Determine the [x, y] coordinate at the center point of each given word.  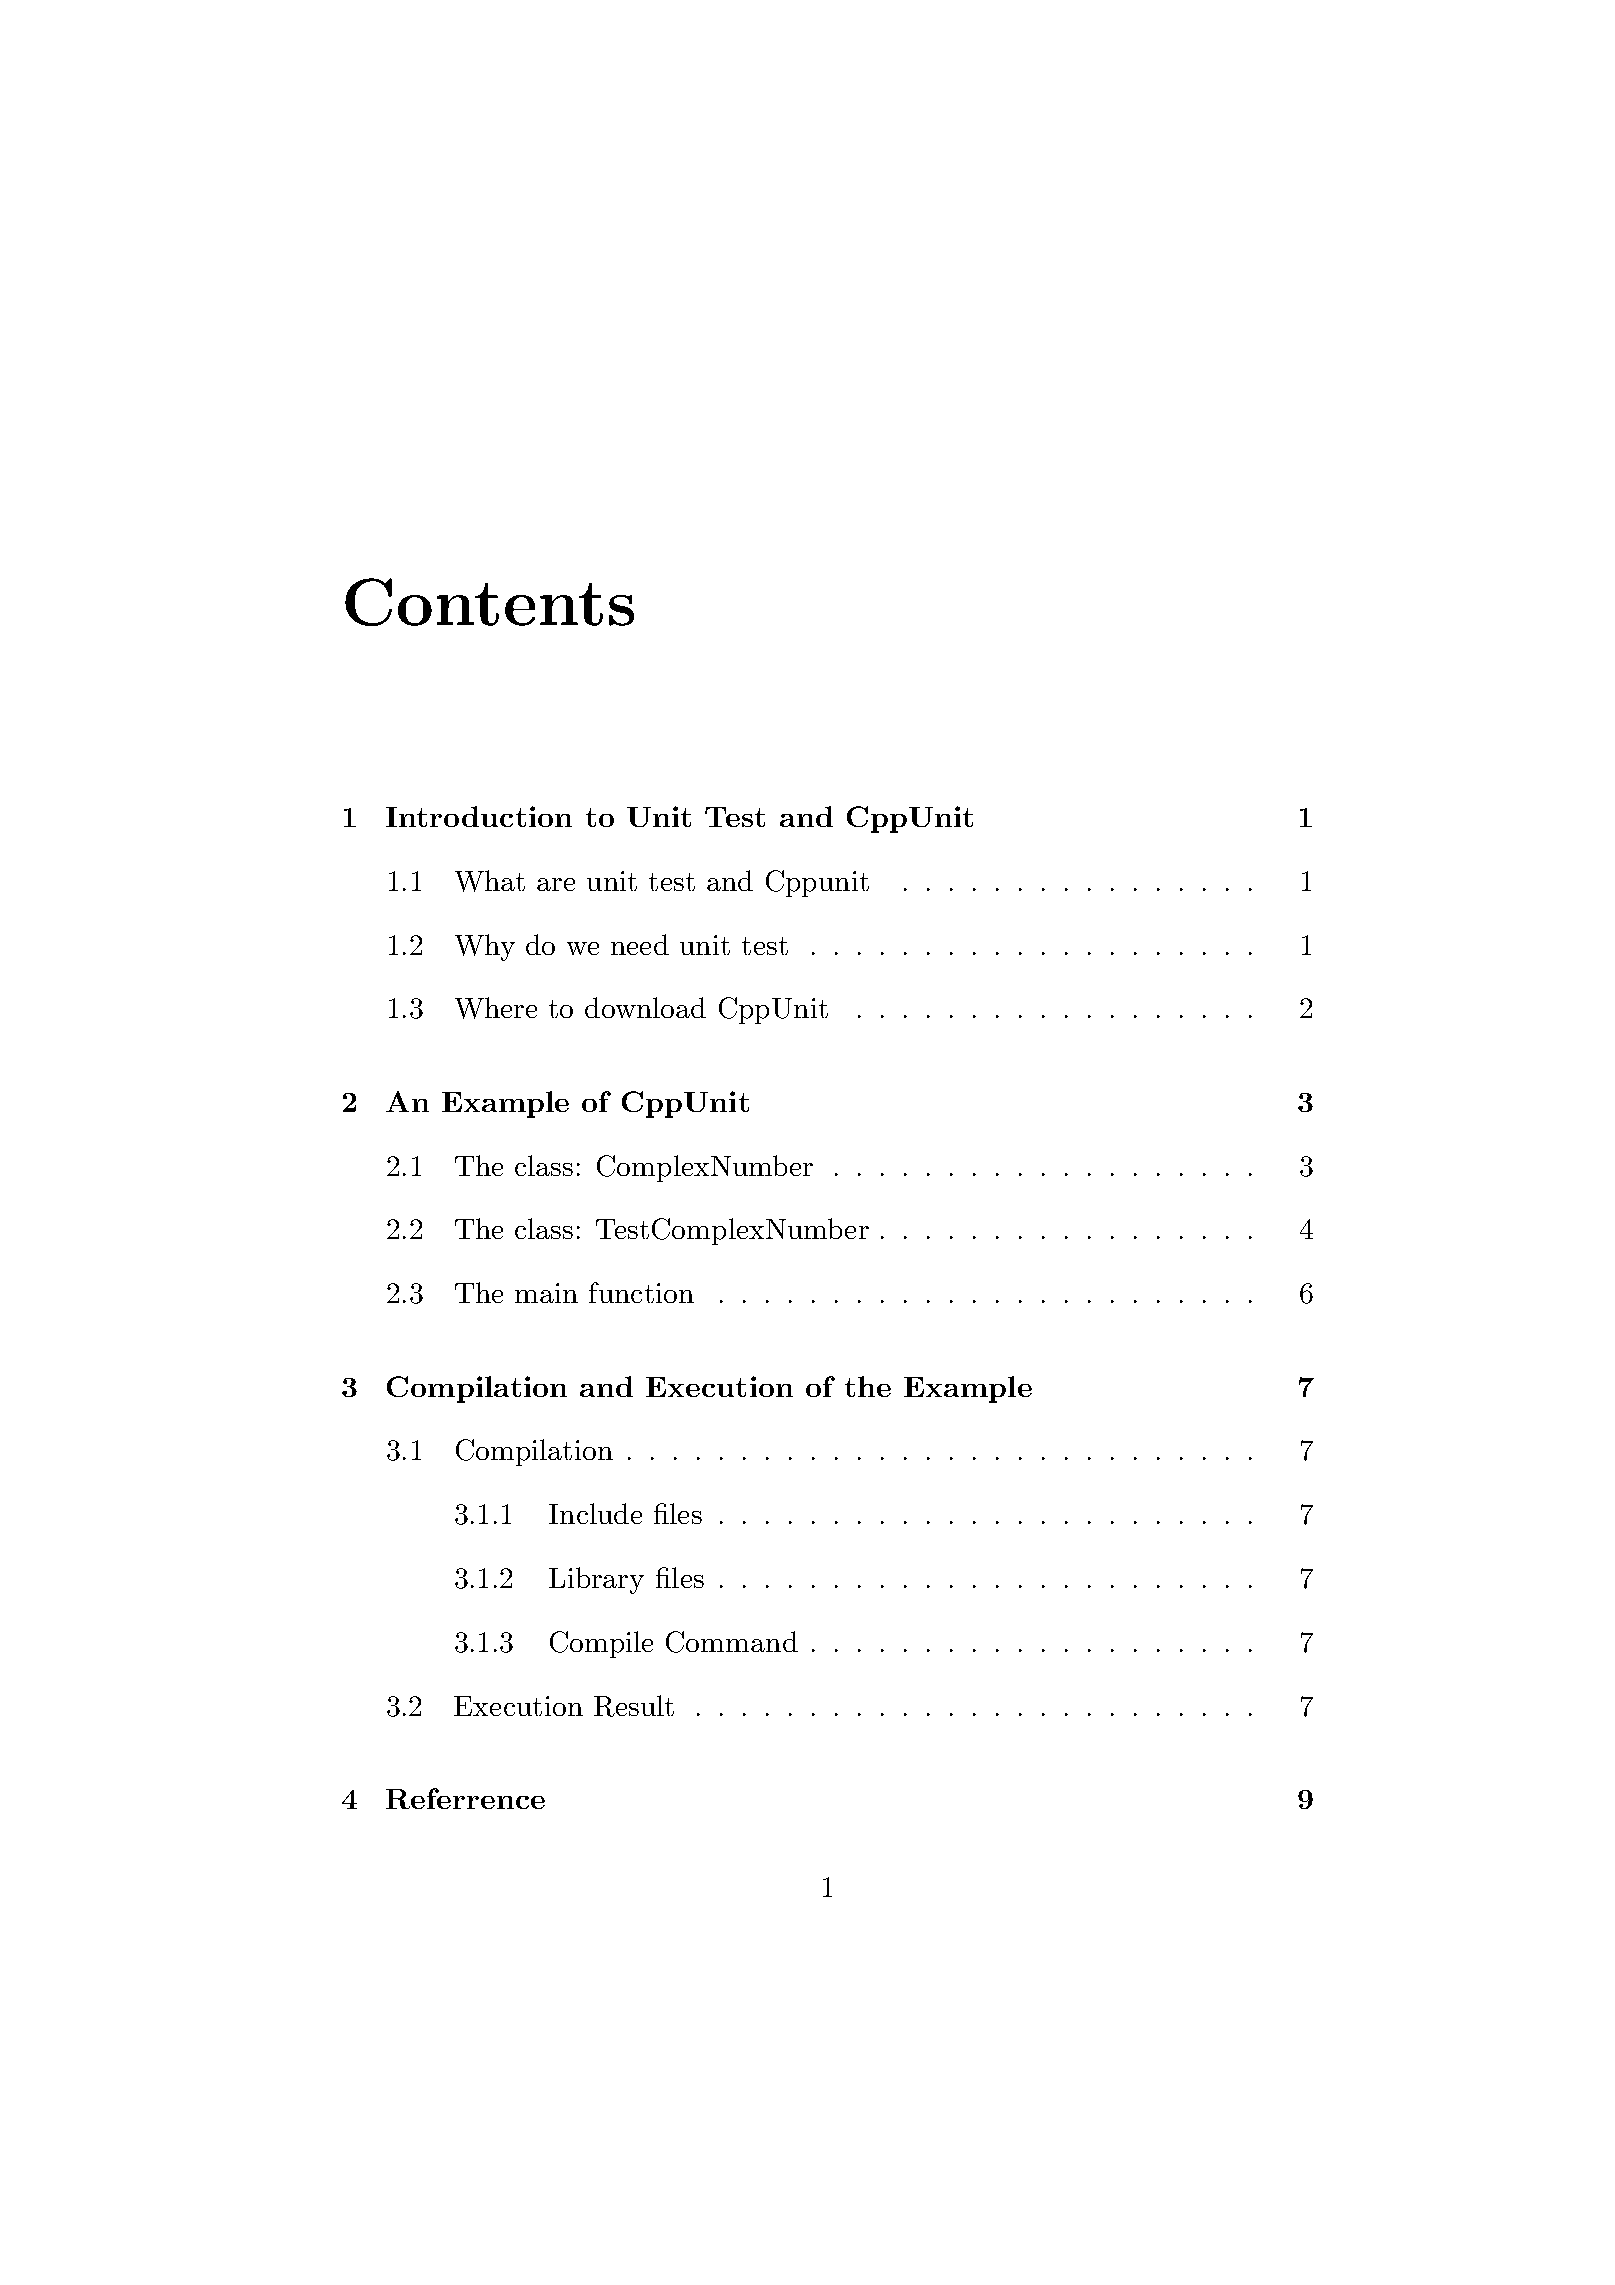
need [640, 944]
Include [595, 1513]
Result [634, 1706]
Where [496, 1008]
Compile [601, 1644]
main [546, 1293]
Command [732, 1642]
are [556, 884]
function [641, 1292]
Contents [489, 602]
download [645, 1007]
